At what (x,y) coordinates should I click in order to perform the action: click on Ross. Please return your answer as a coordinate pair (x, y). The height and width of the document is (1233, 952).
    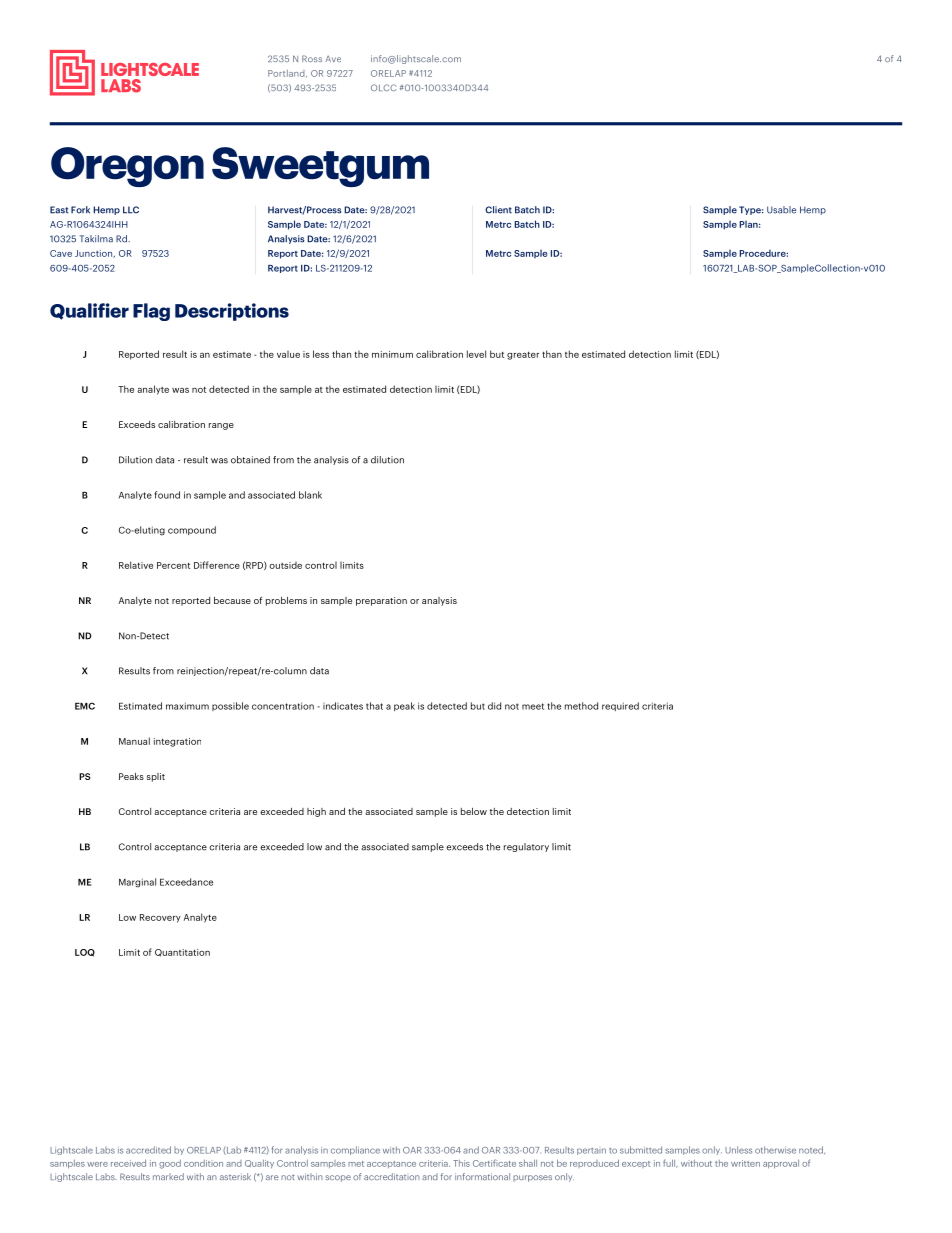
    Looking at the image, I should click on (312, 58).
